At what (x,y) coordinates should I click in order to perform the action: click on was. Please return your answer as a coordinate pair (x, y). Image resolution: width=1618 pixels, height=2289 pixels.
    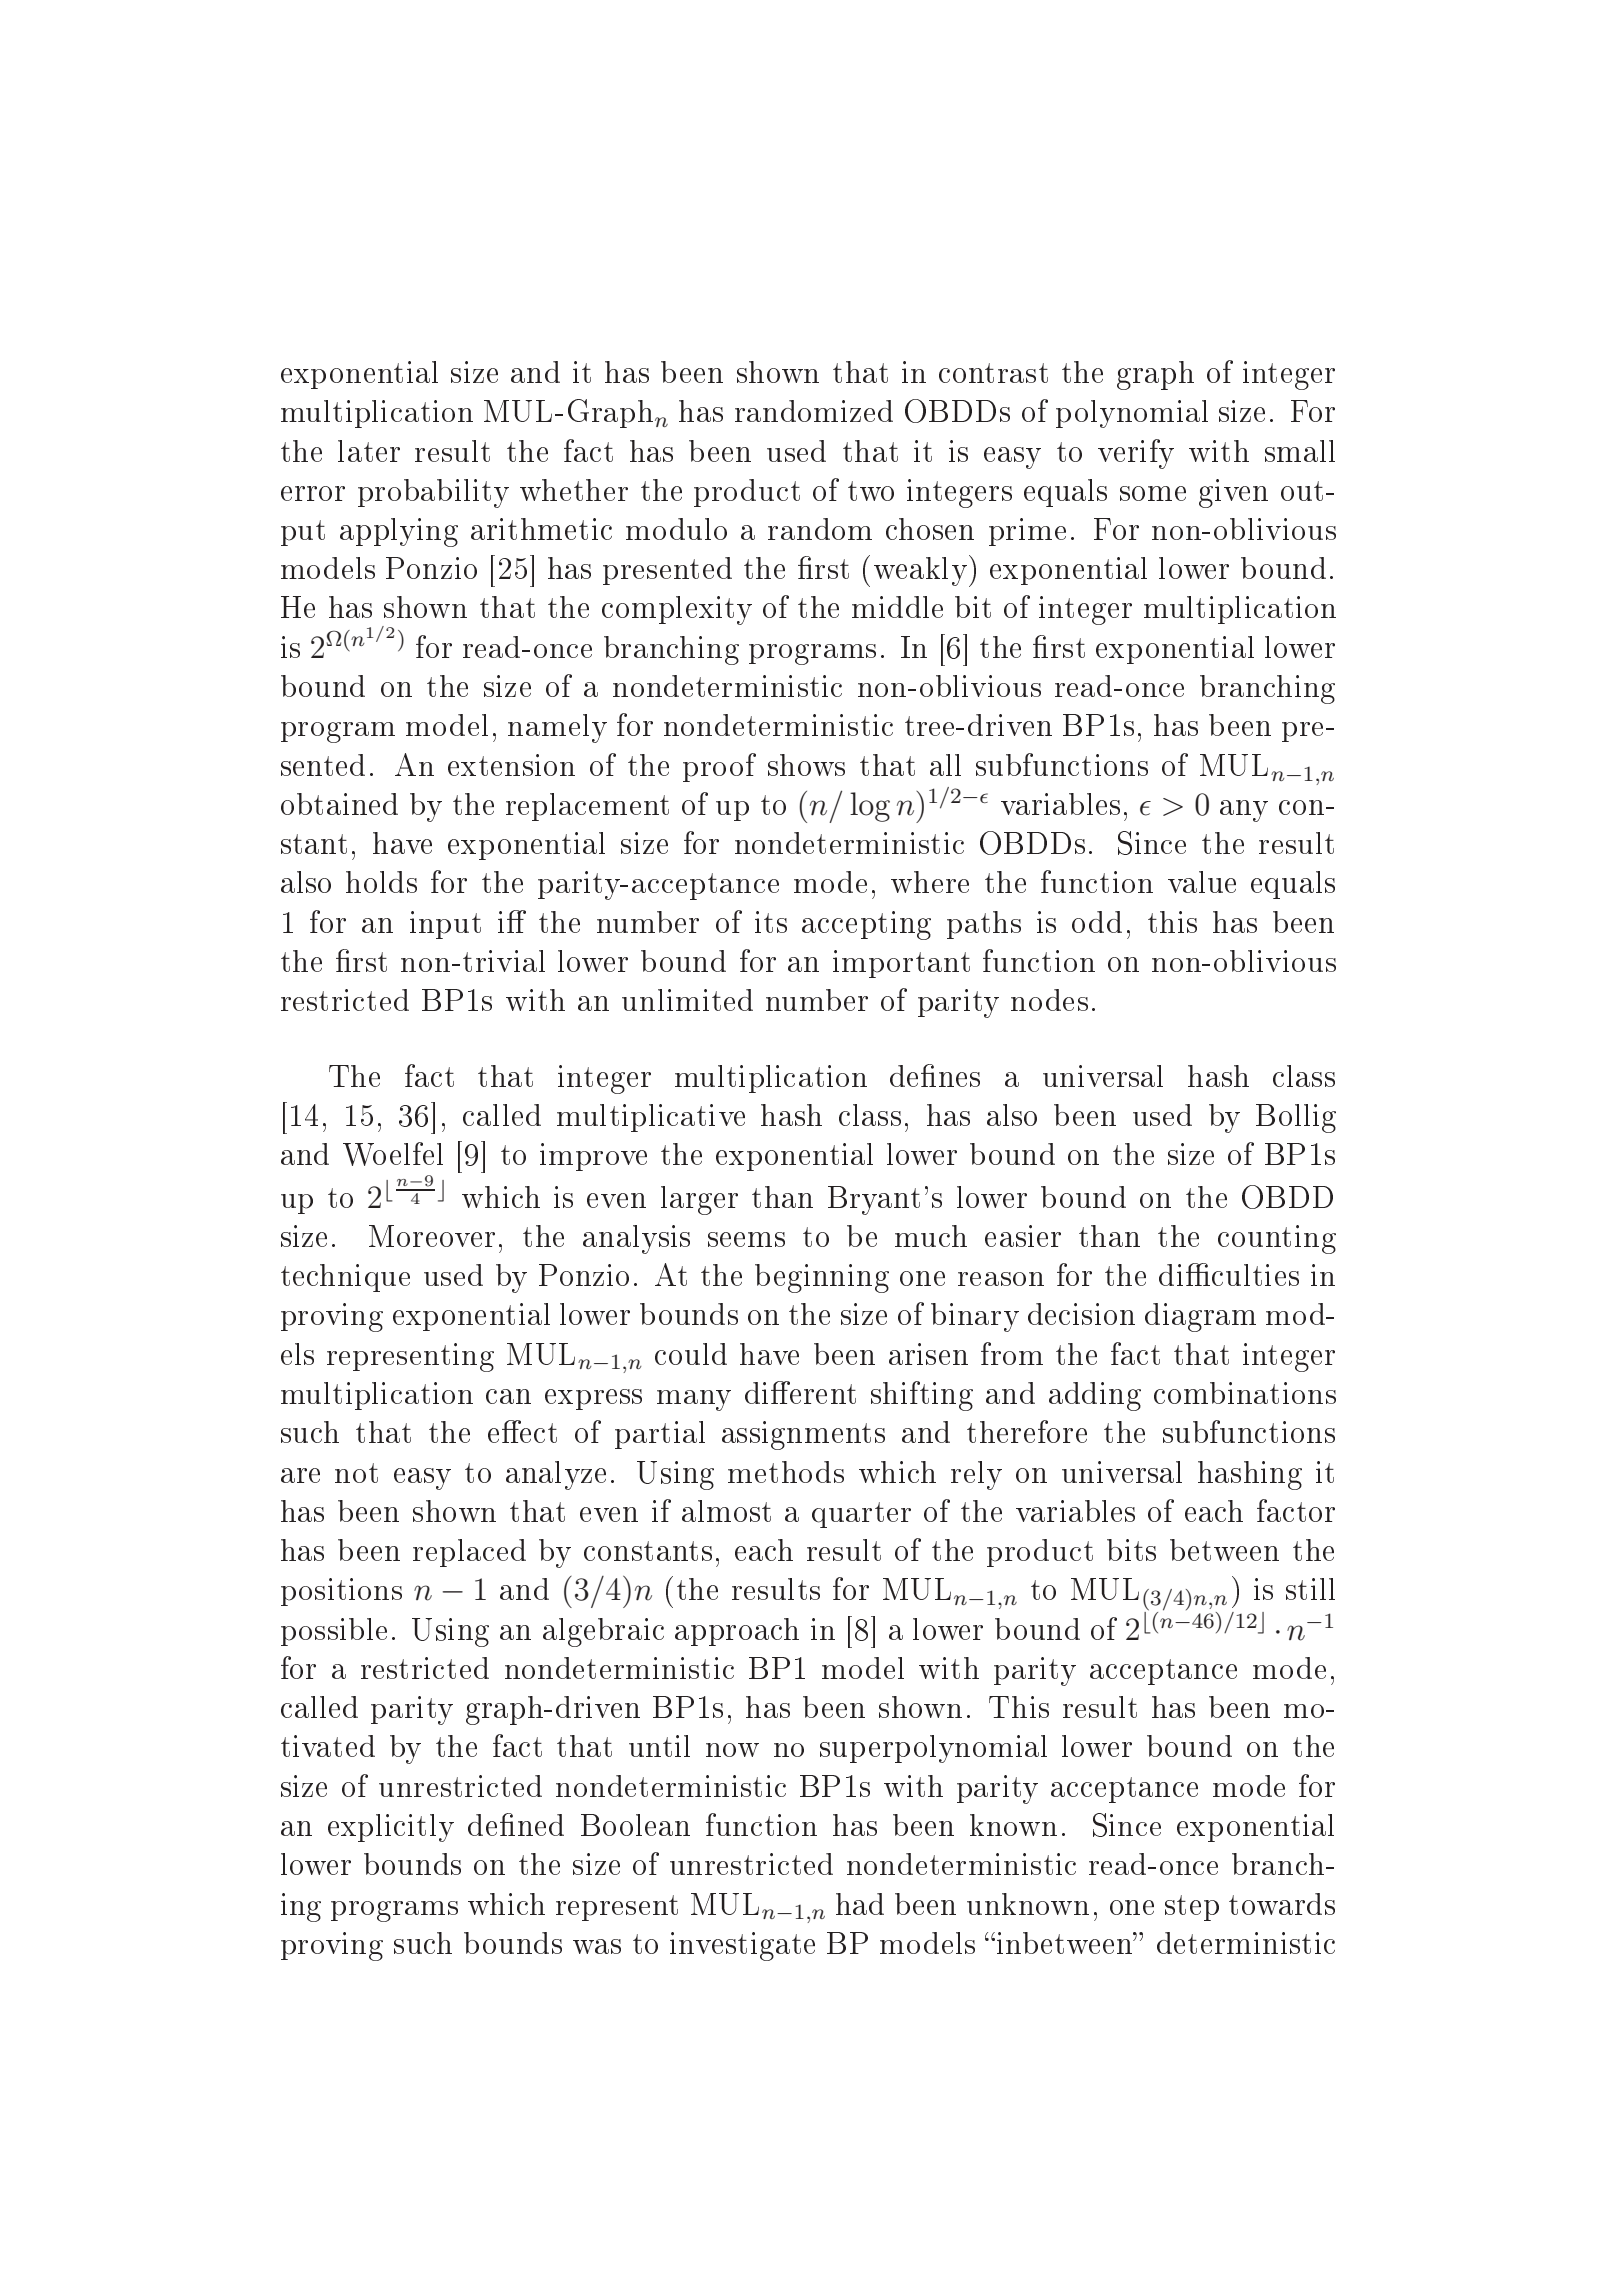
    Looking at the image, I should click on (597, 1946).
